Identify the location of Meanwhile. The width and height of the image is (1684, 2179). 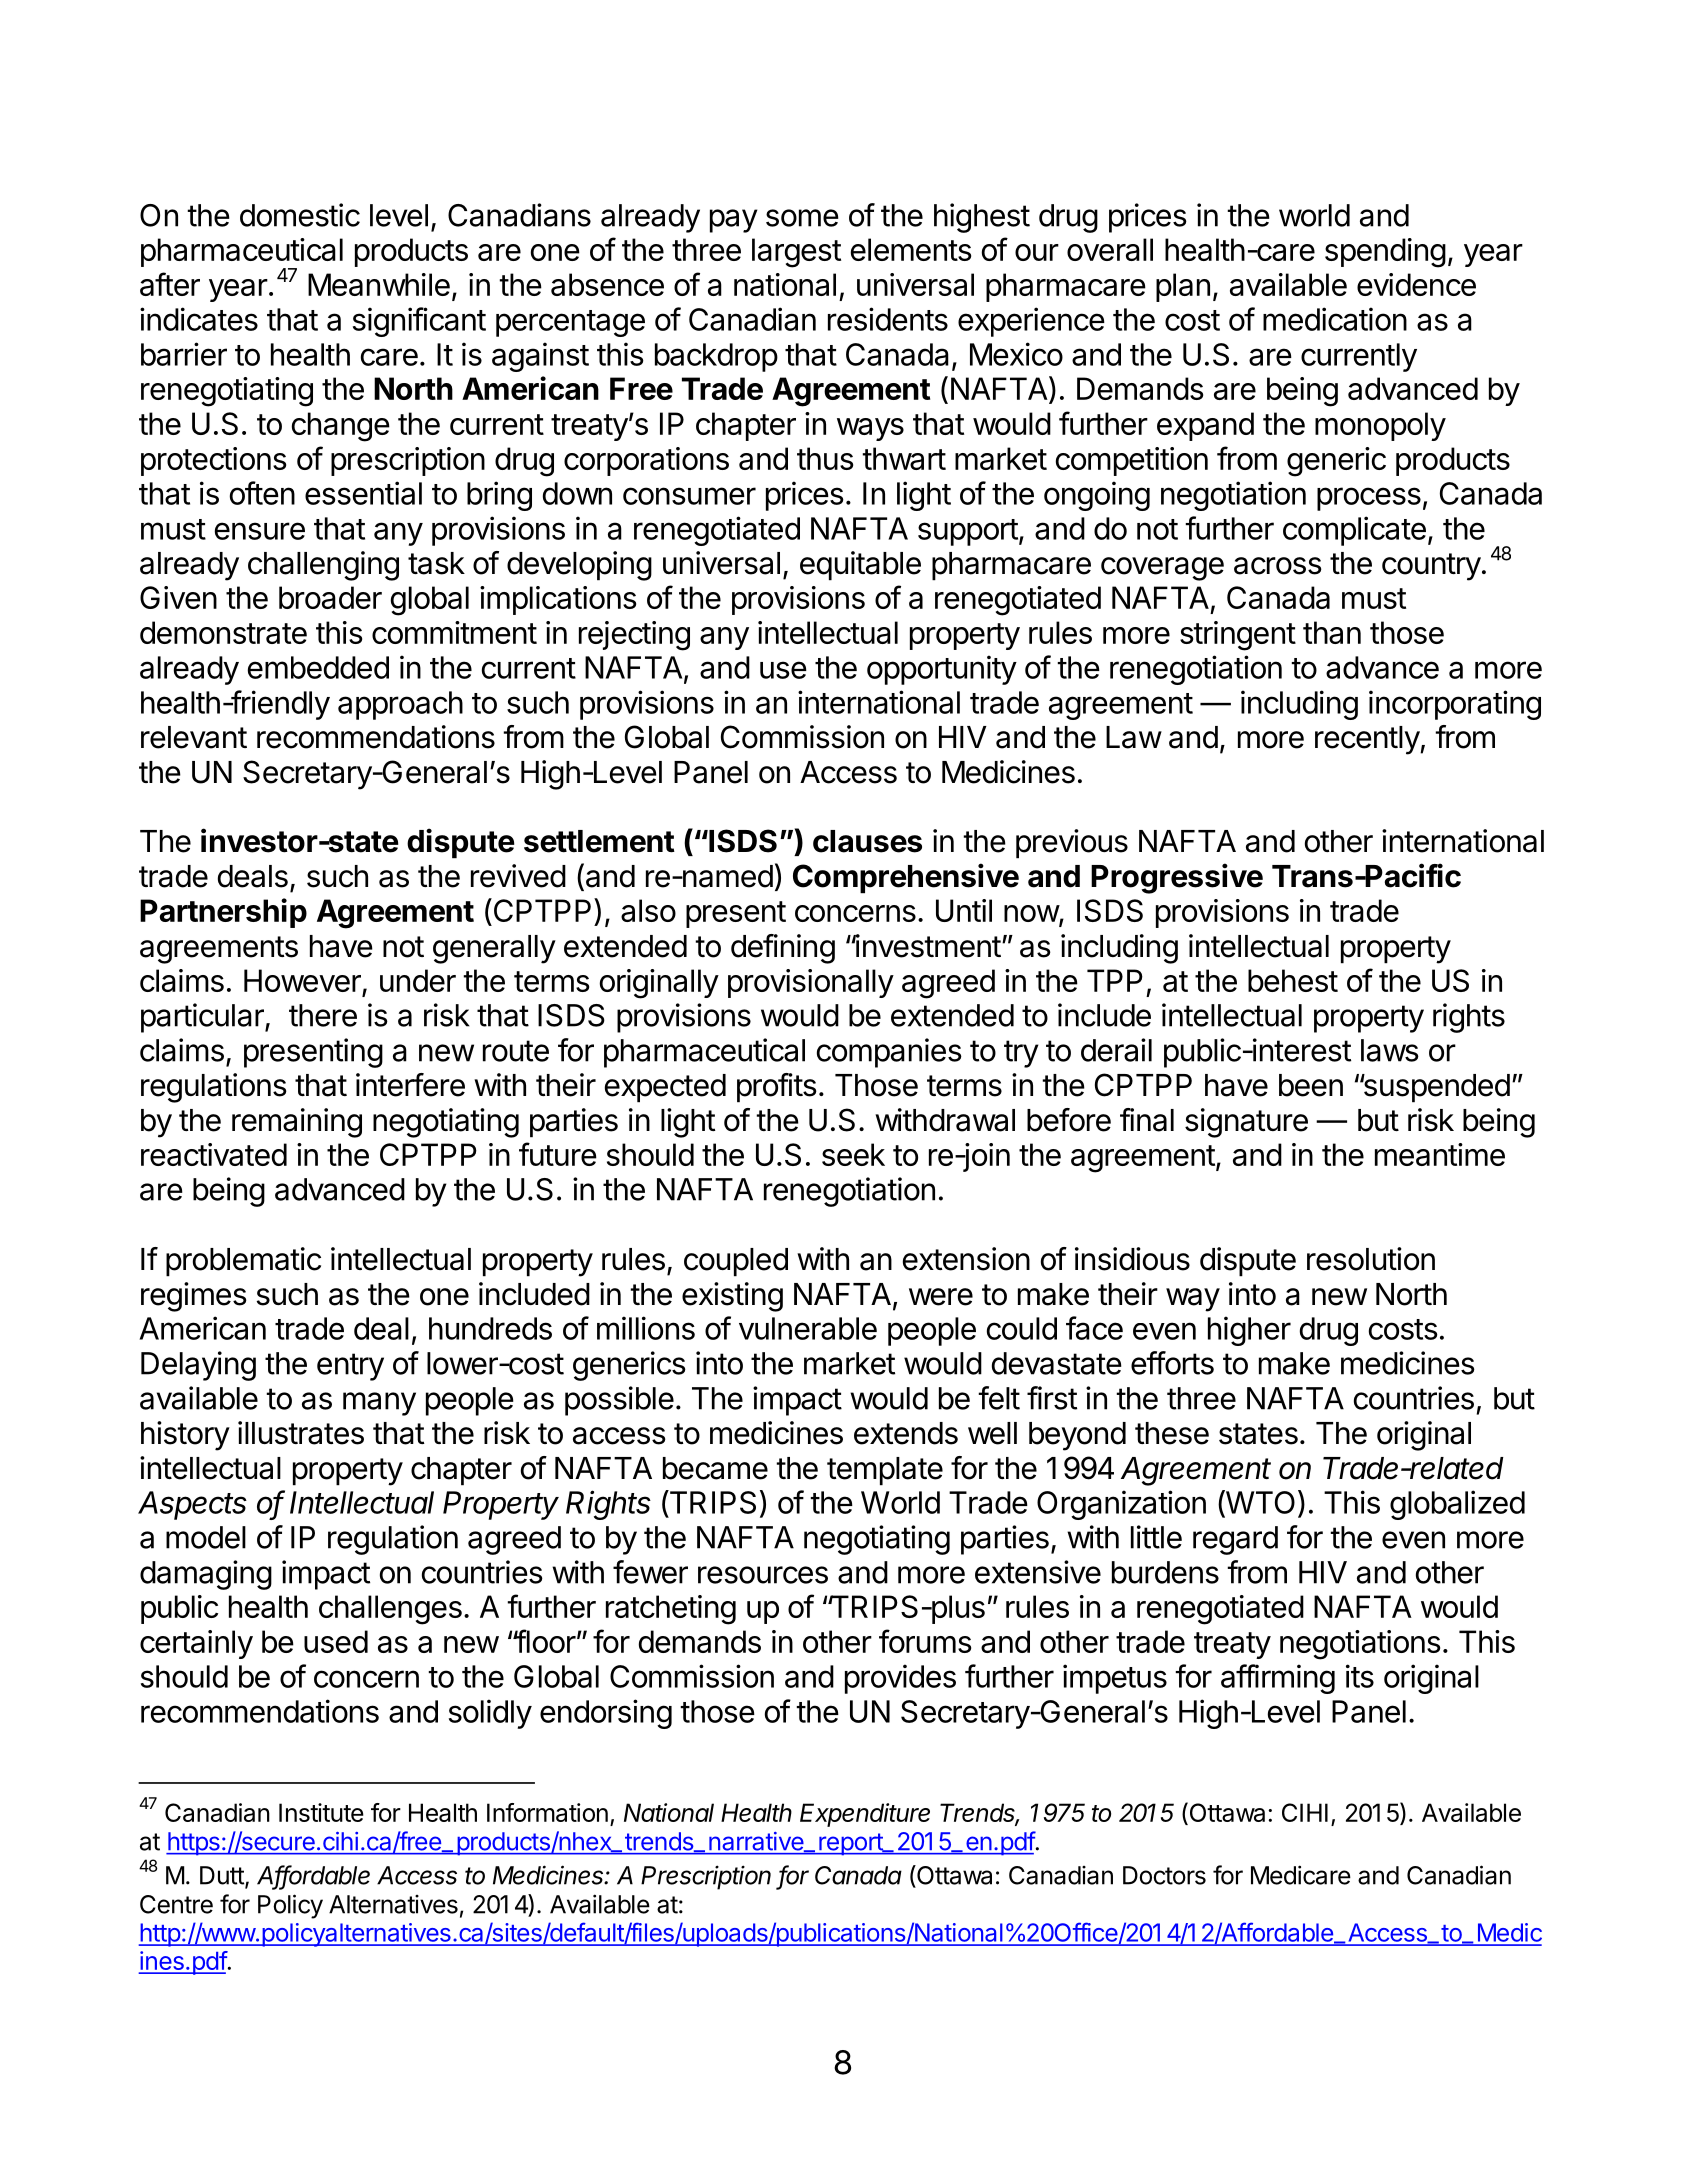
(379, 284).
